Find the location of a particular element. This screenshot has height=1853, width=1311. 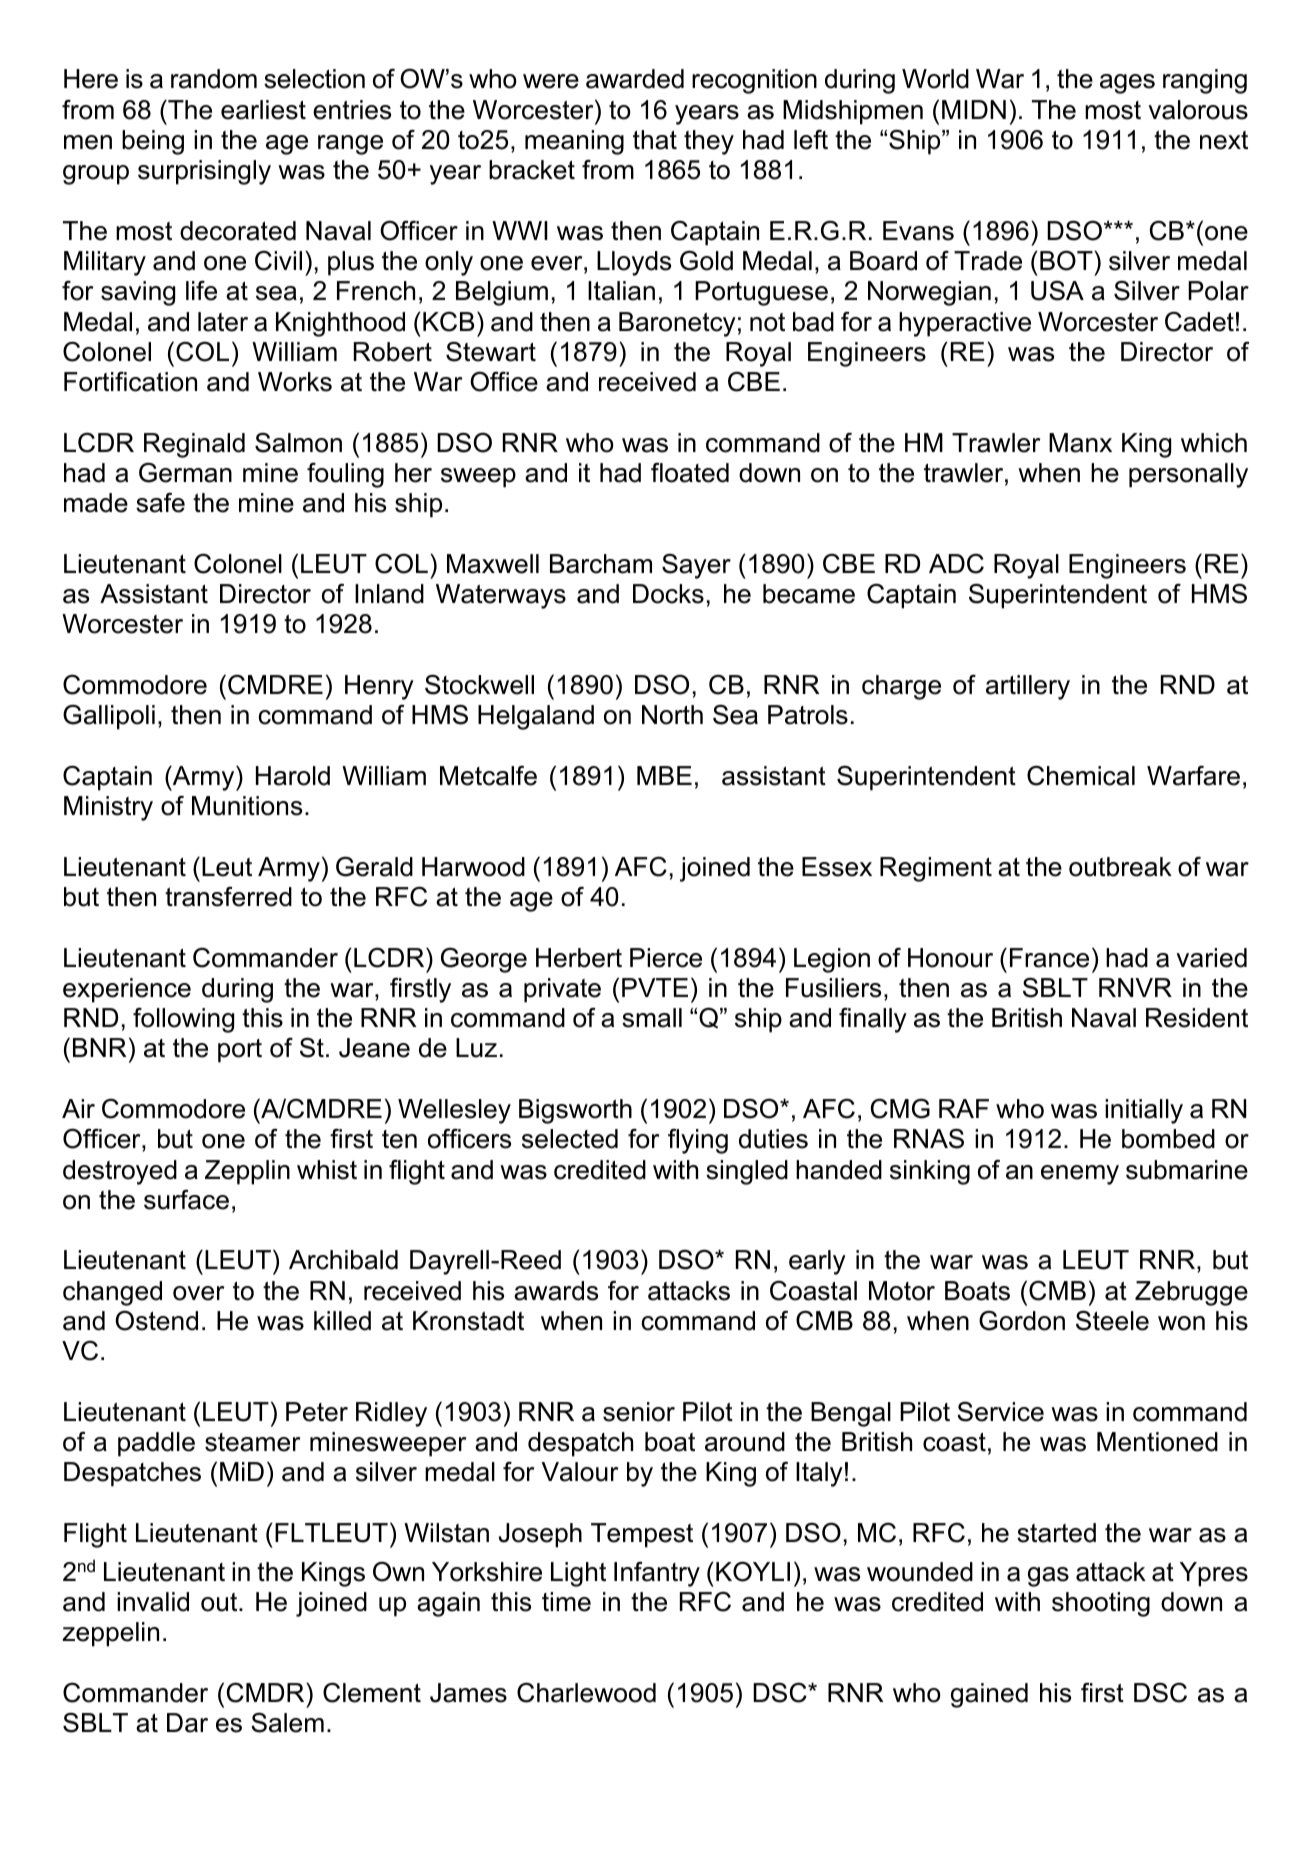

Steele is located at coordinates (1112, 1320).
